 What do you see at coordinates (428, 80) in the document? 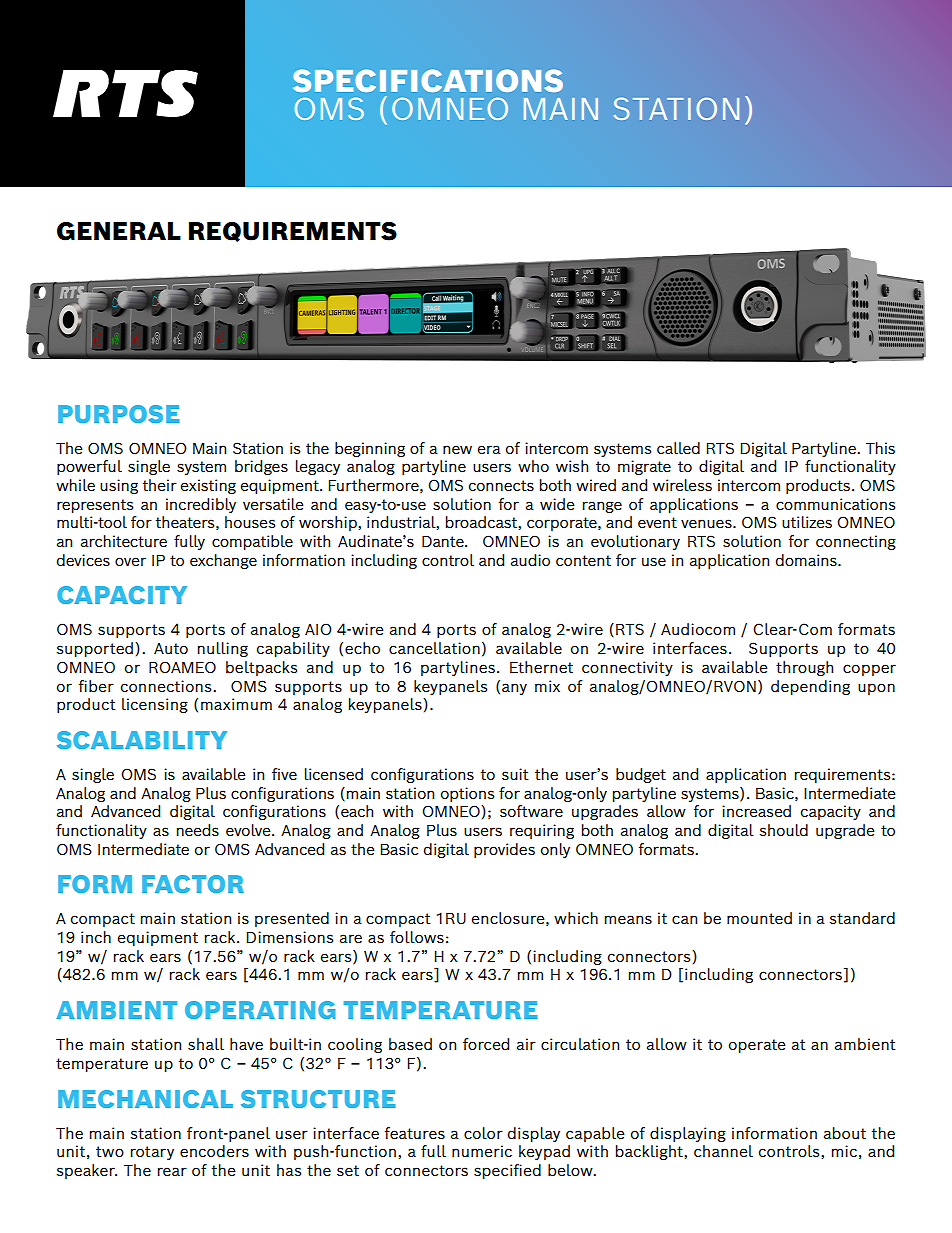
I see `SPECIFICATIONS` at bounding box center [428, 80].
